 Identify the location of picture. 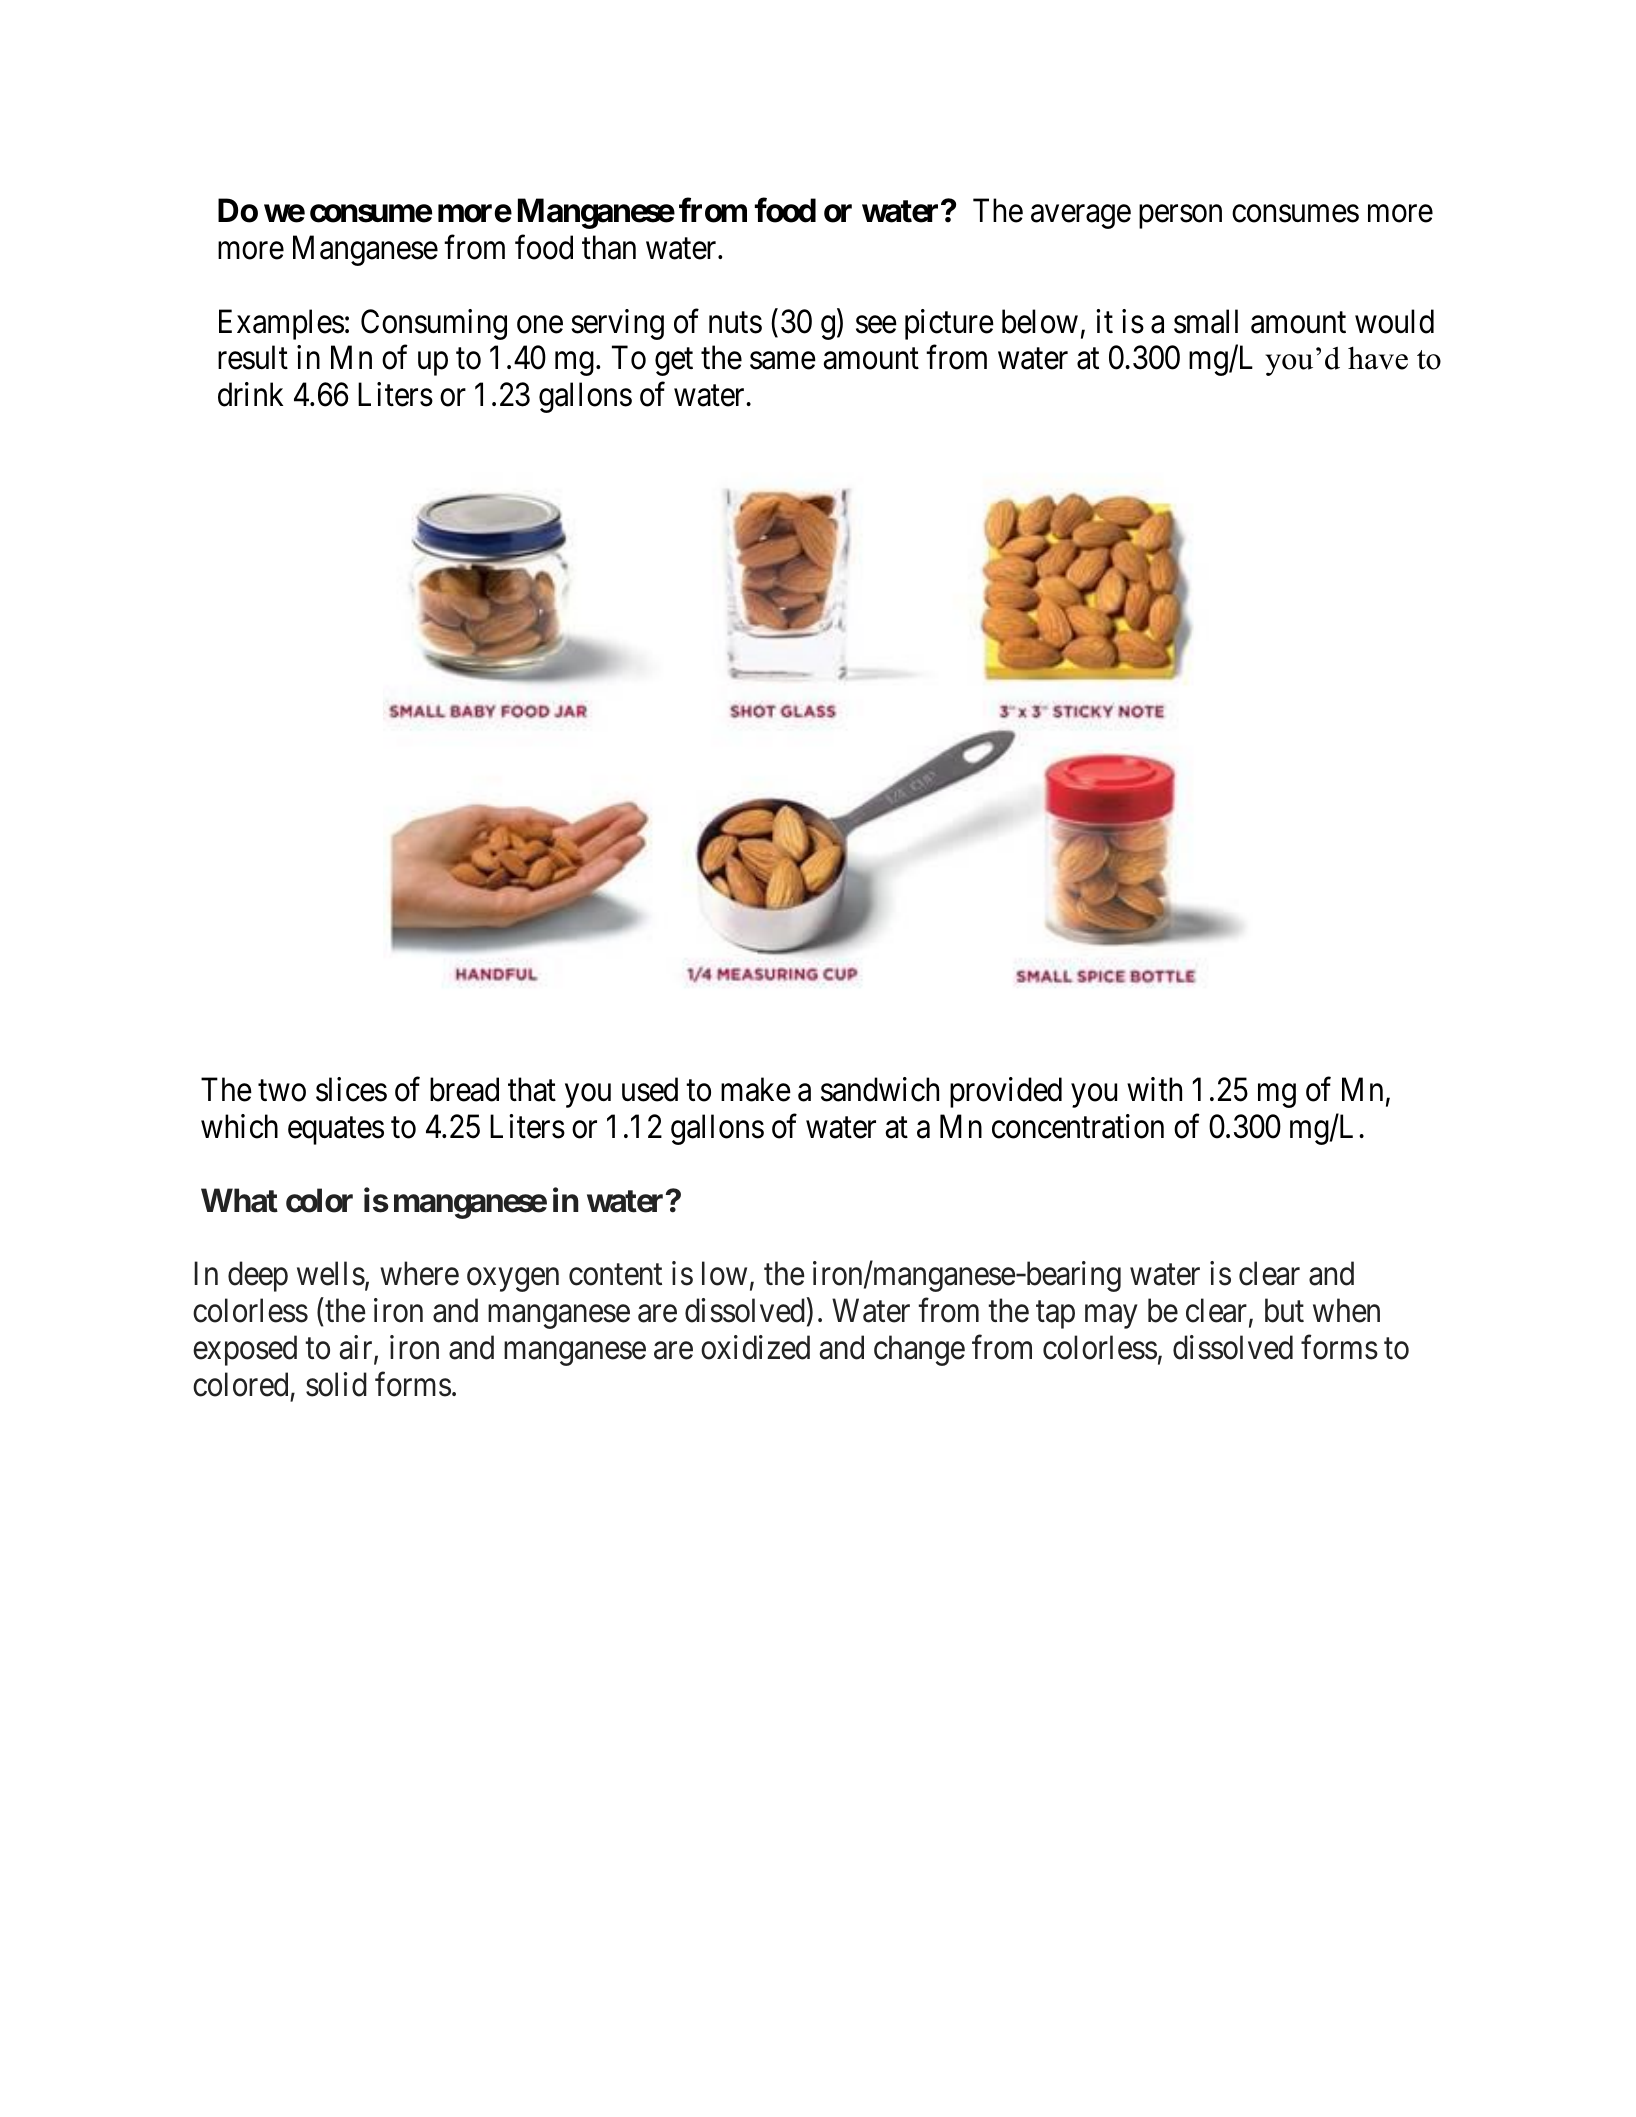
(949, 324).
